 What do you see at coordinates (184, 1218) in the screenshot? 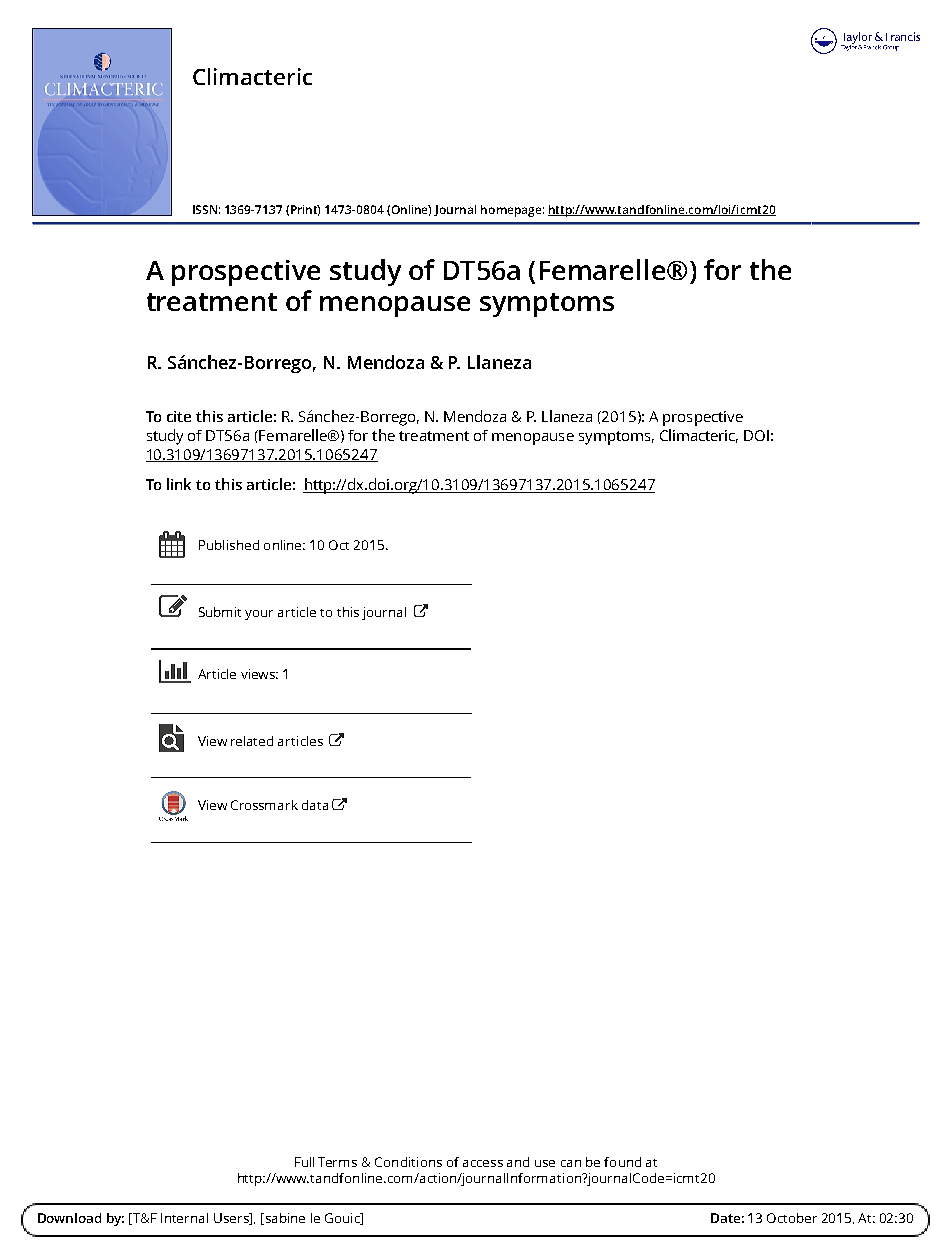
I see `Internal` at bounding box center [184, 1218].
